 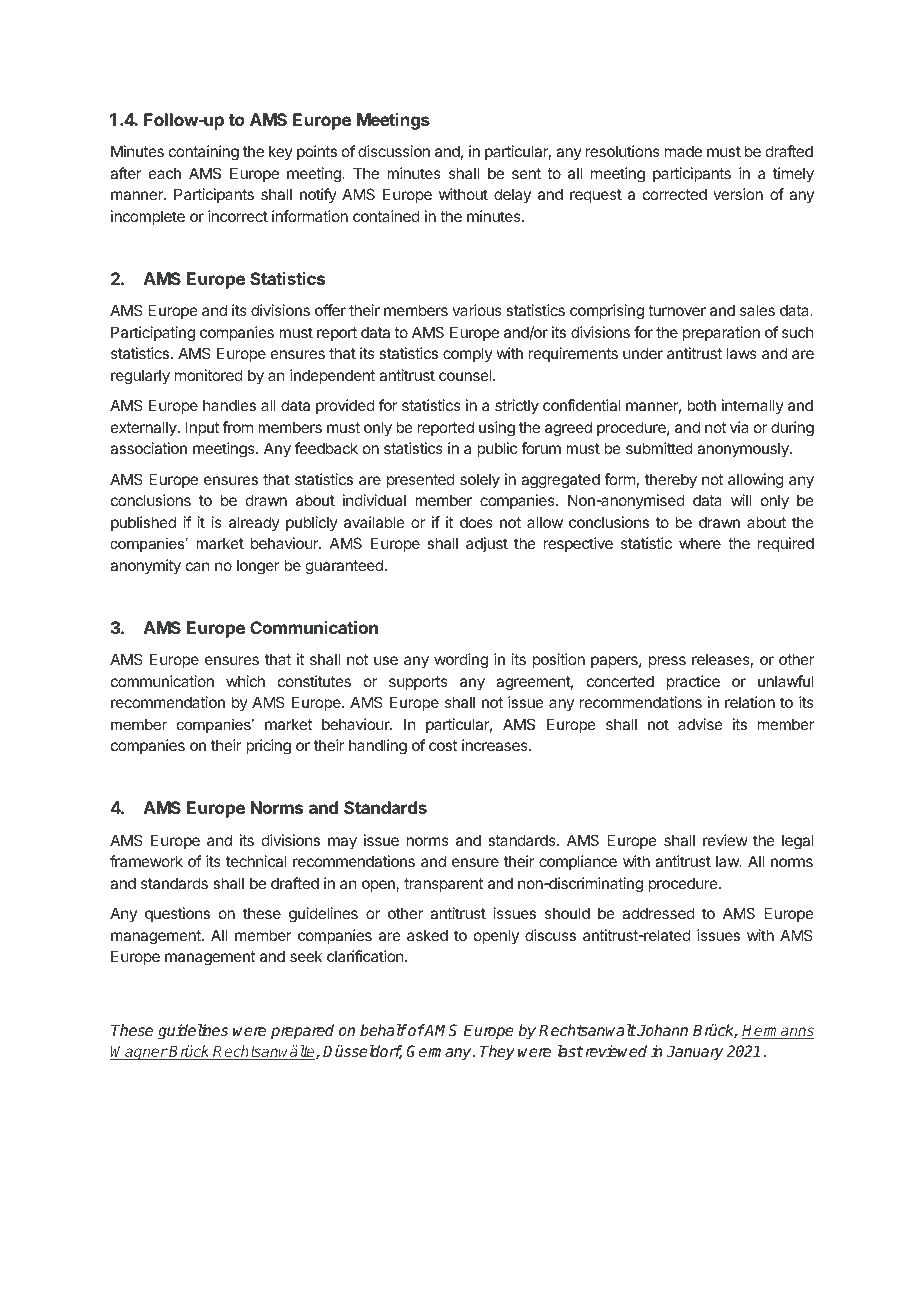 What do you see at coordinates (512, 195) in the document?
I see `delay` at bounding box center [512, 195].
